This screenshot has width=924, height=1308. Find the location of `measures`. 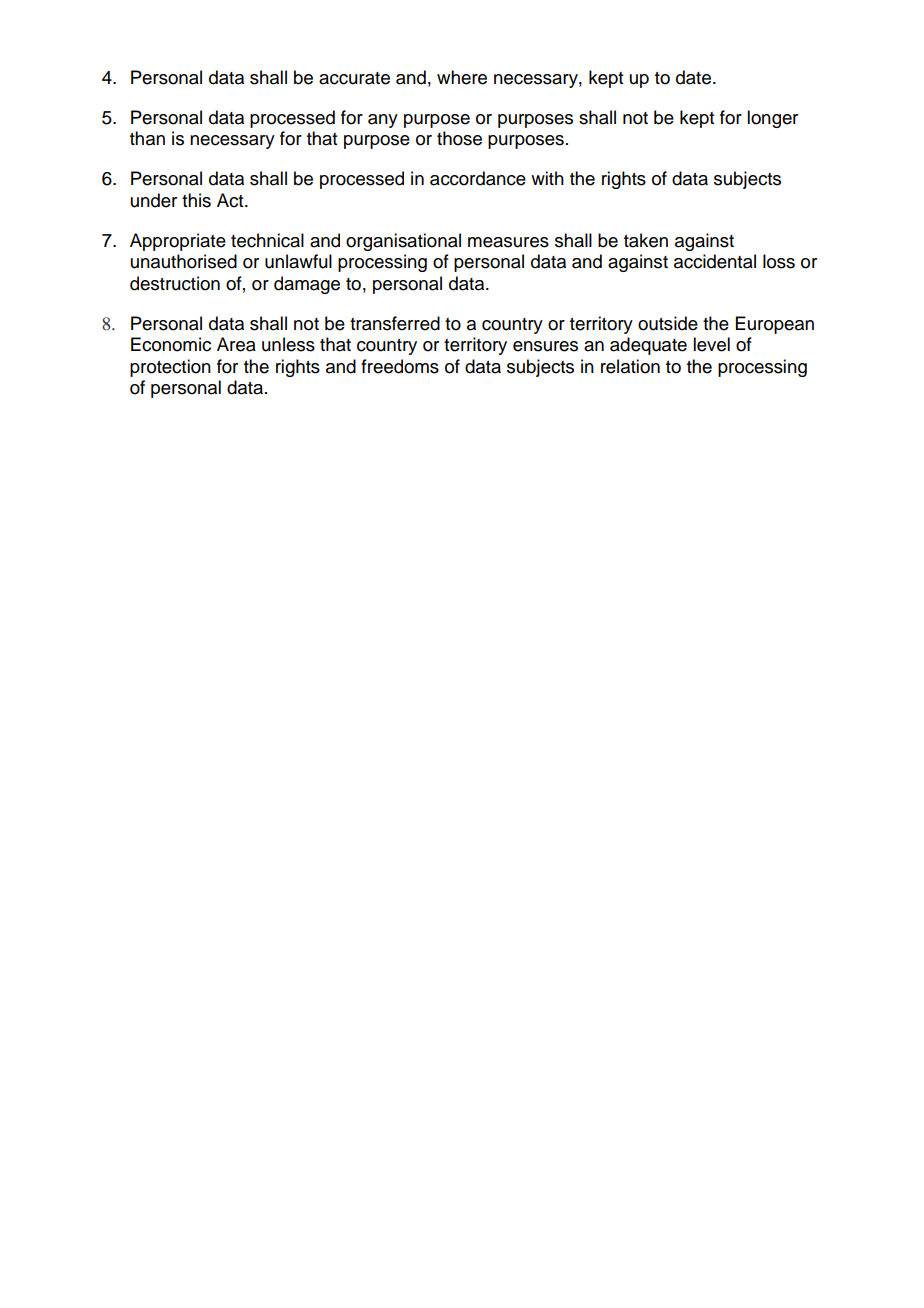

measures is located at coordinates (508, 242).
